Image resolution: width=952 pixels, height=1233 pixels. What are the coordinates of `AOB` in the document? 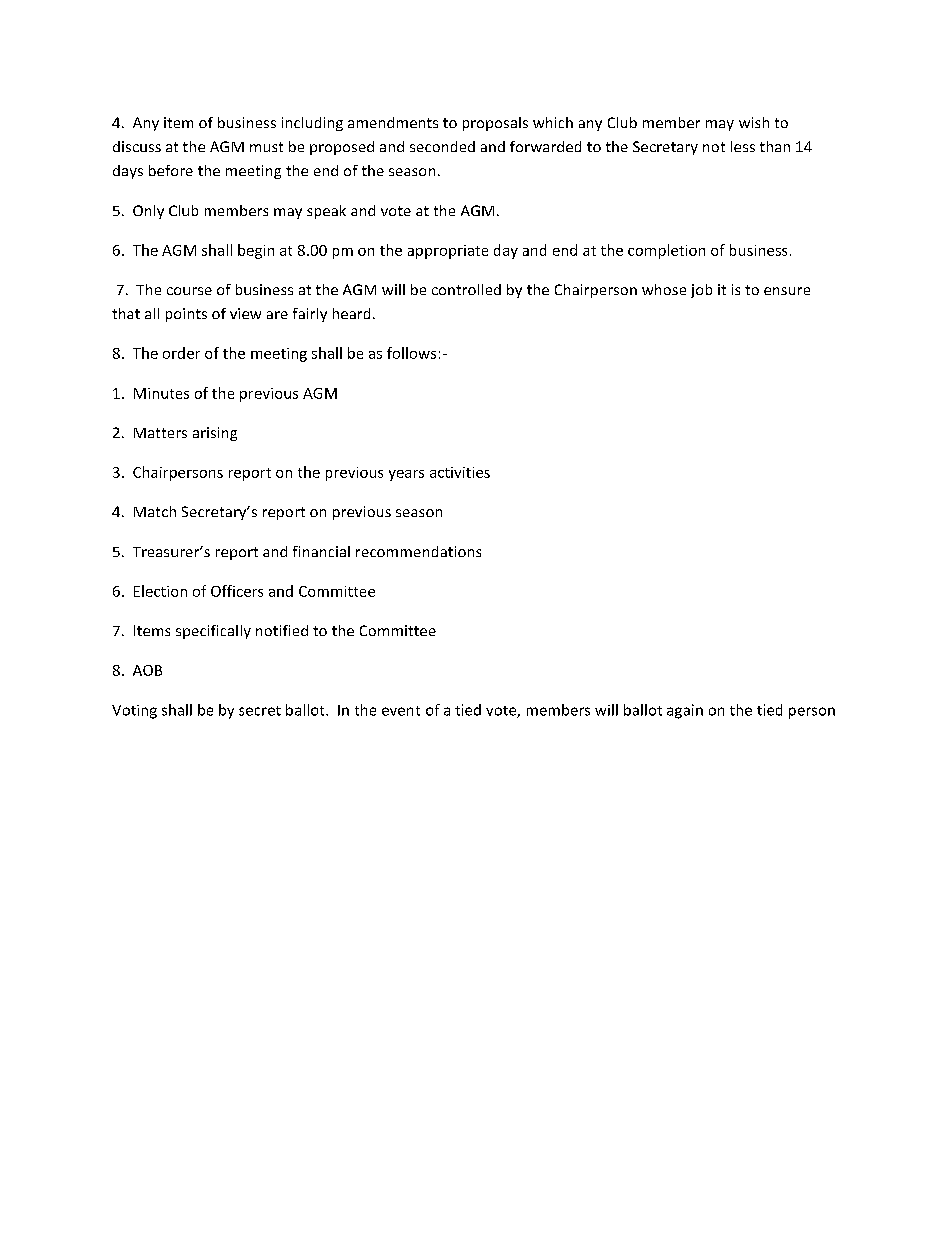 It's located at (147, 670).
